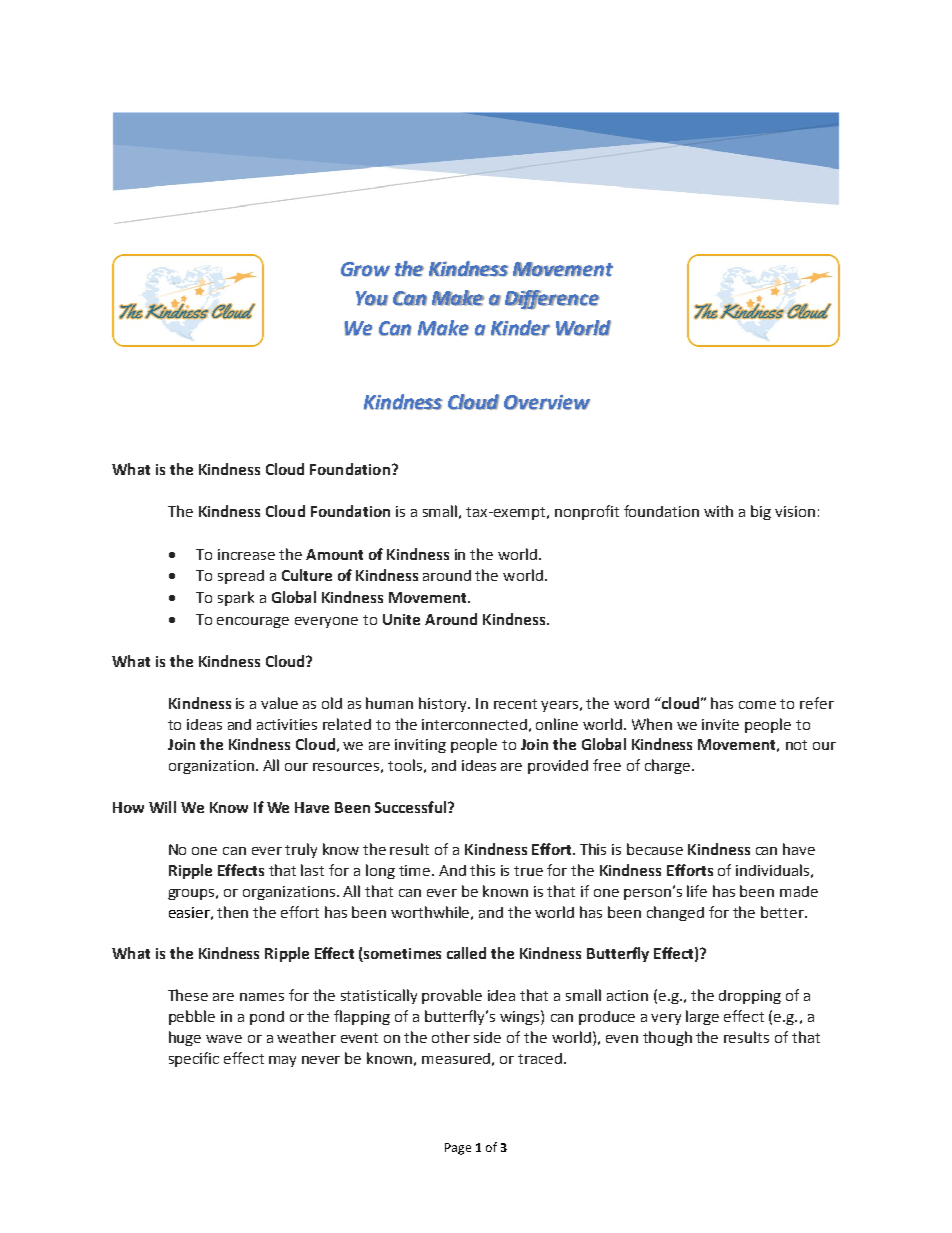  What do you see at coordinates (279, 703) in the image?
I see `value` at bounding box center [279, 703].
